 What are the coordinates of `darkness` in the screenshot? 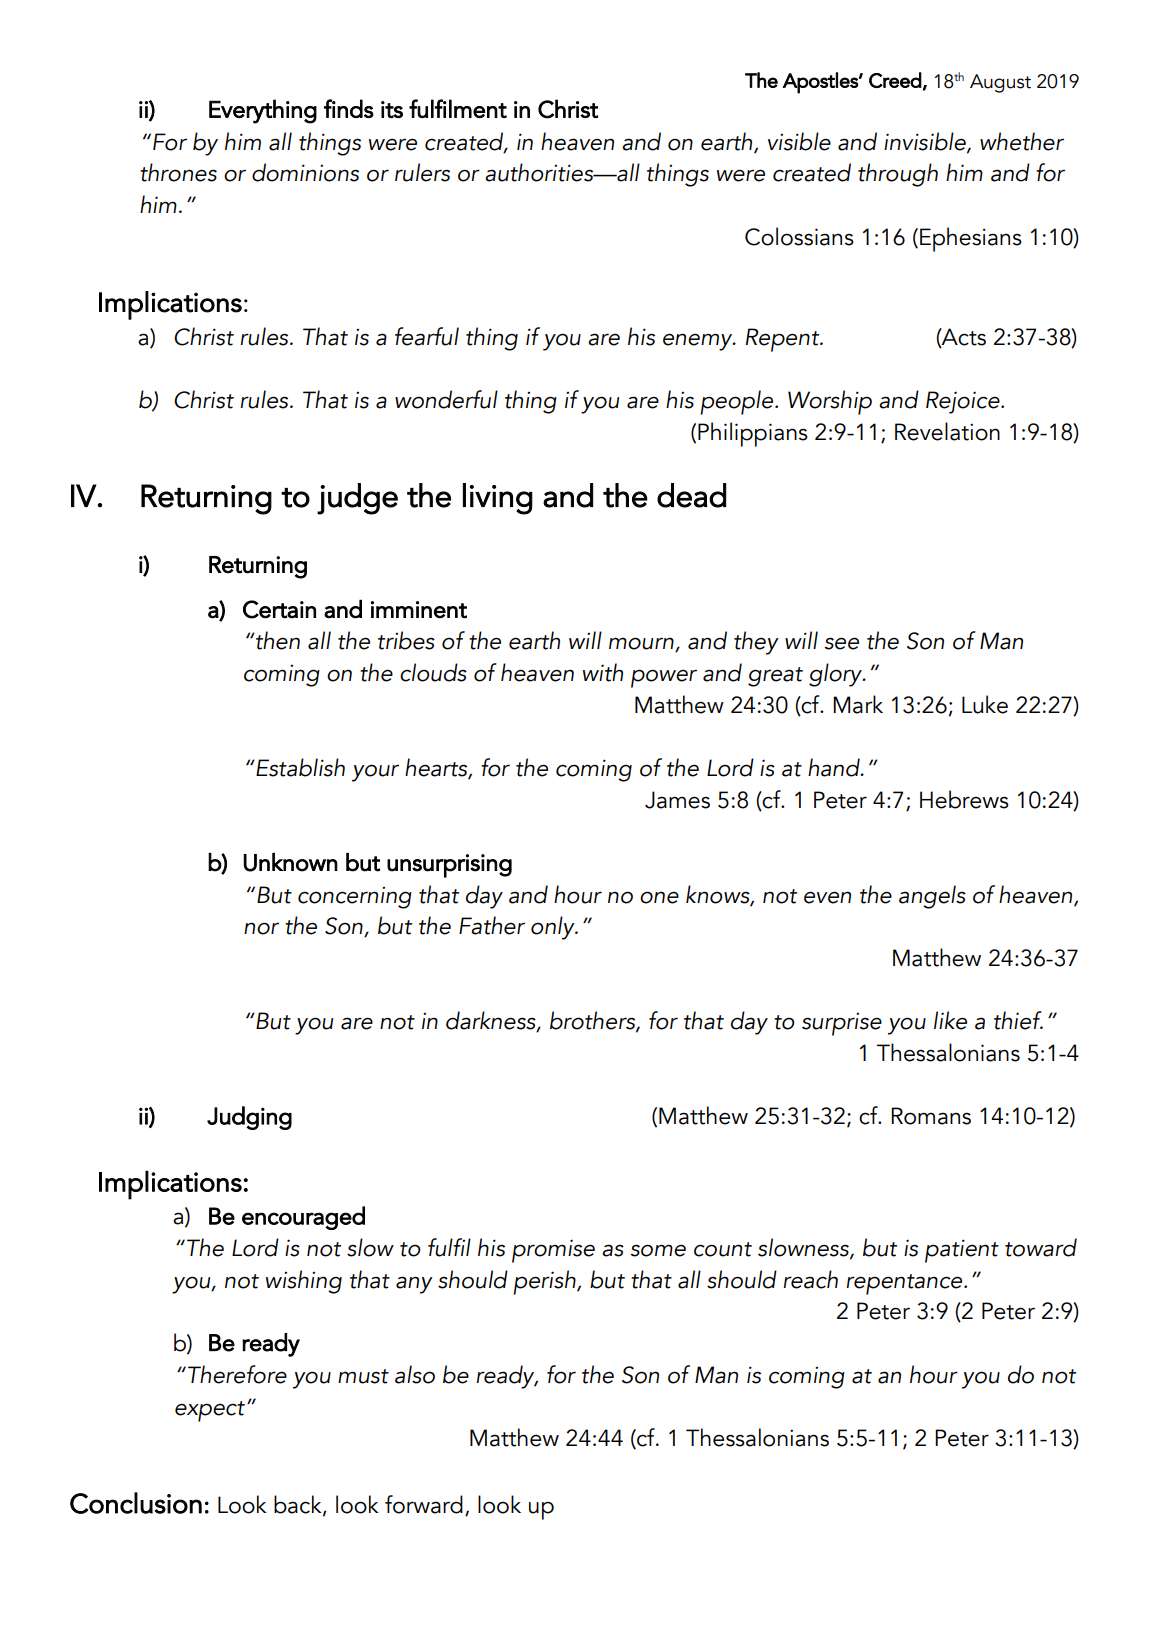 It's located at (492, 1021).
